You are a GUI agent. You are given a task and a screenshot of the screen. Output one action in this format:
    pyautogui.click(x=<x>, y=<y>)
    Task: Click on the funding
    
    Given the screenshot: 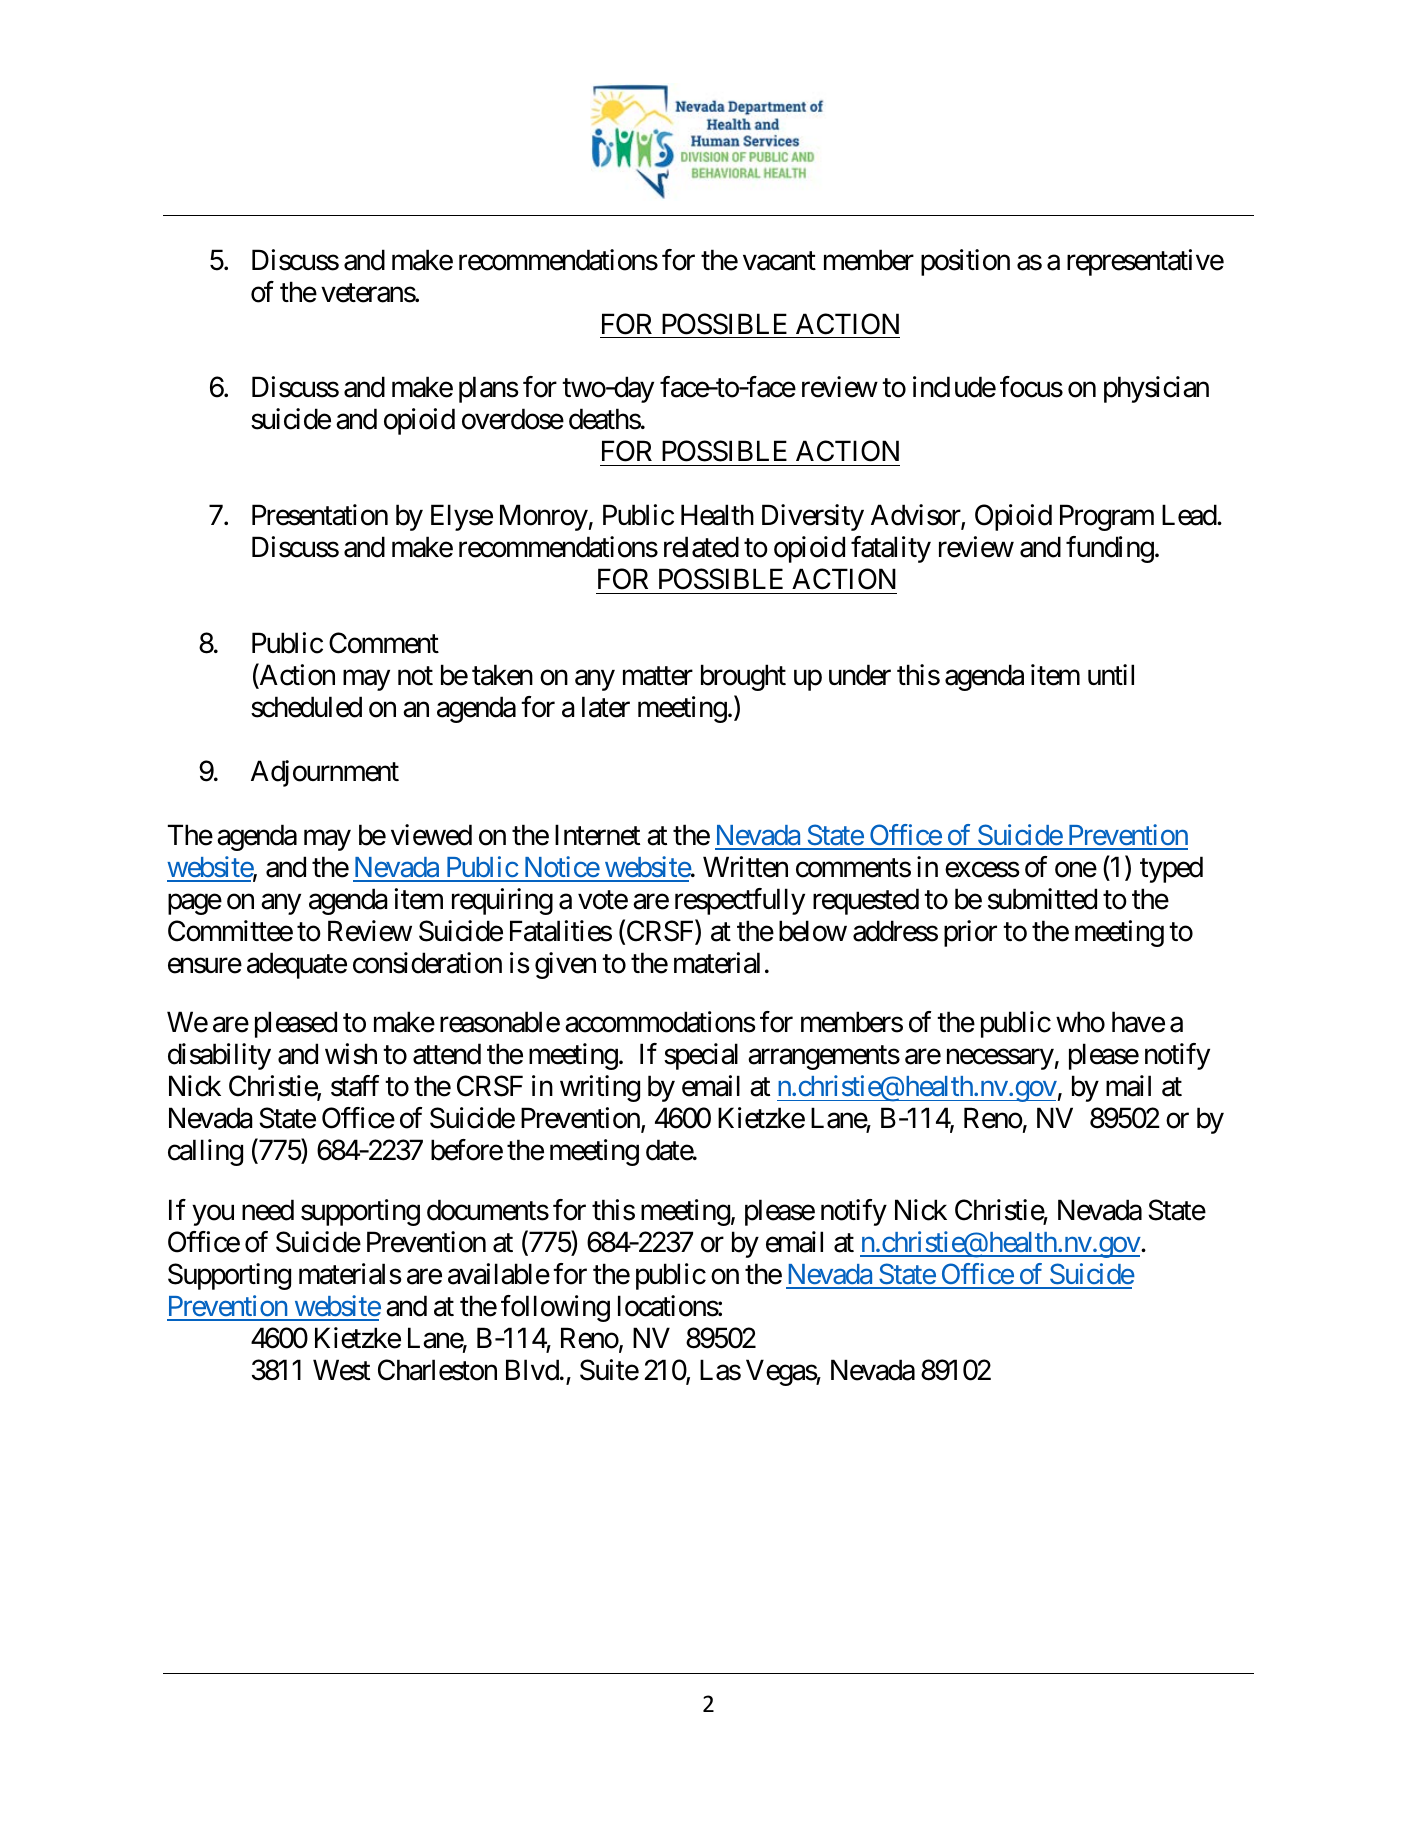 What is the action you would take?
    pyautogui.click(x=1110, y=549)
